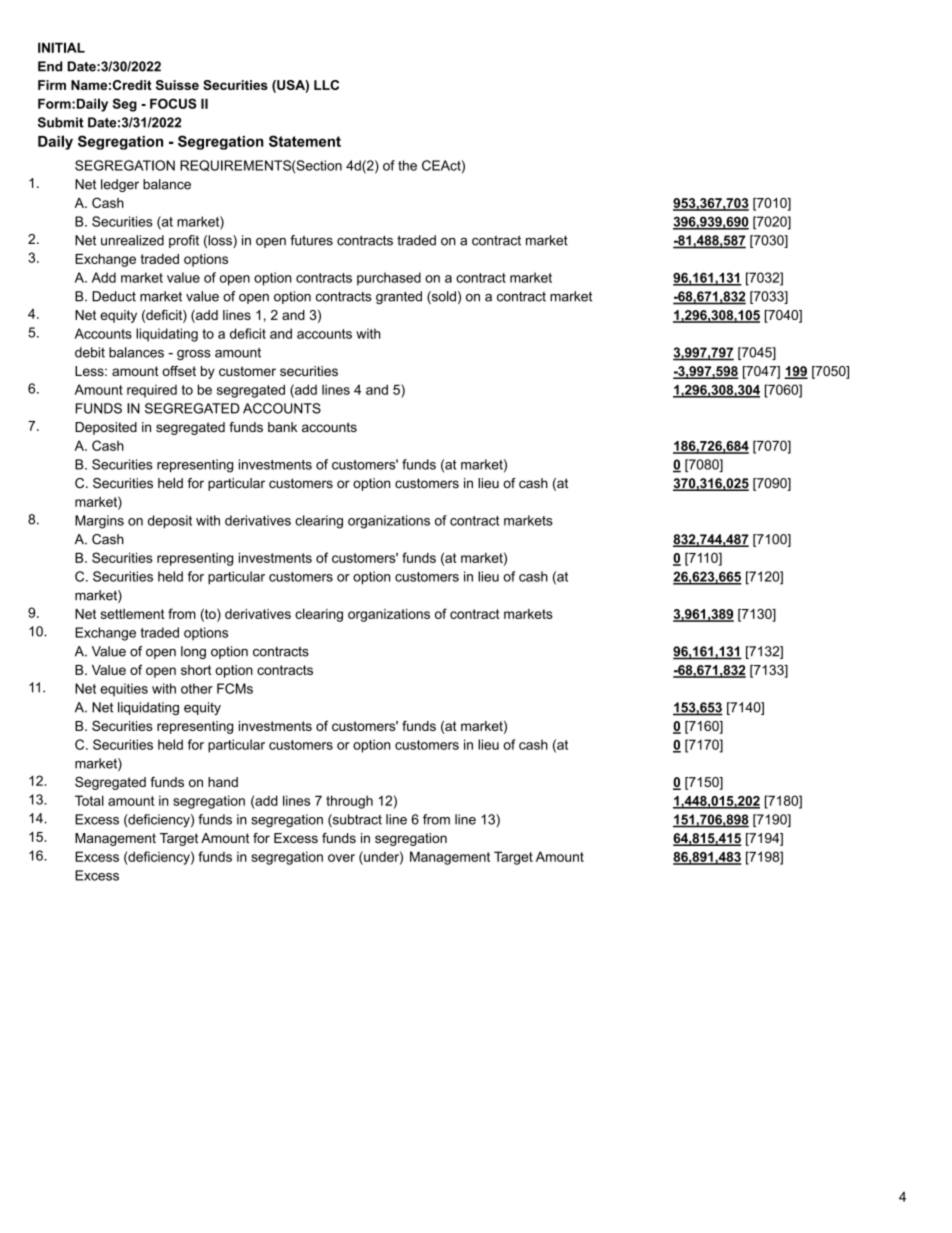 This screenshot has width=952, height=1233. Describe the element at coordinates (282, 427) in the screenshot. I see `bank` at that location.
